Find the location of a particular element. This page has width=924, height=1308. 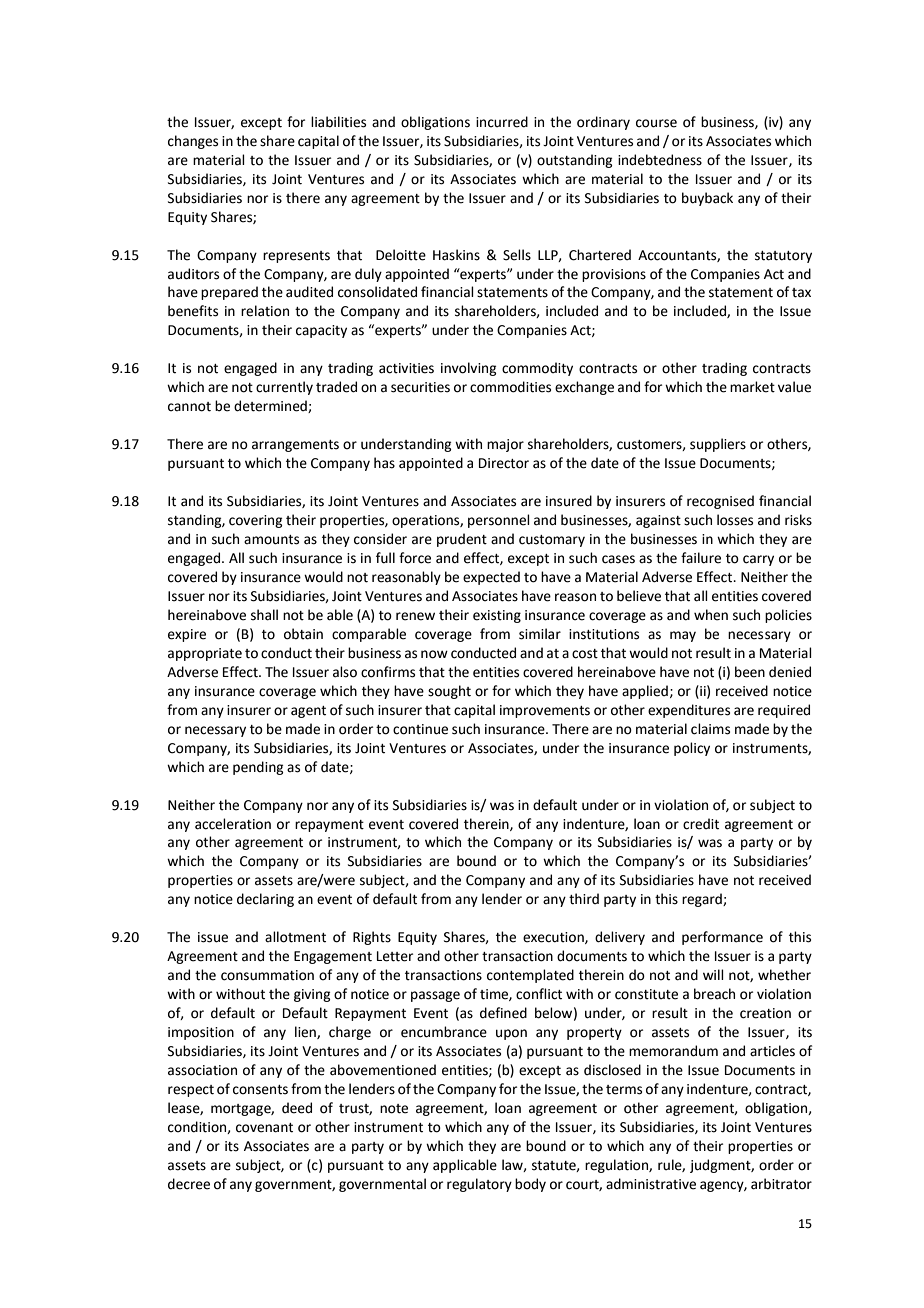

incurred is located at coordinates (502, 122).
